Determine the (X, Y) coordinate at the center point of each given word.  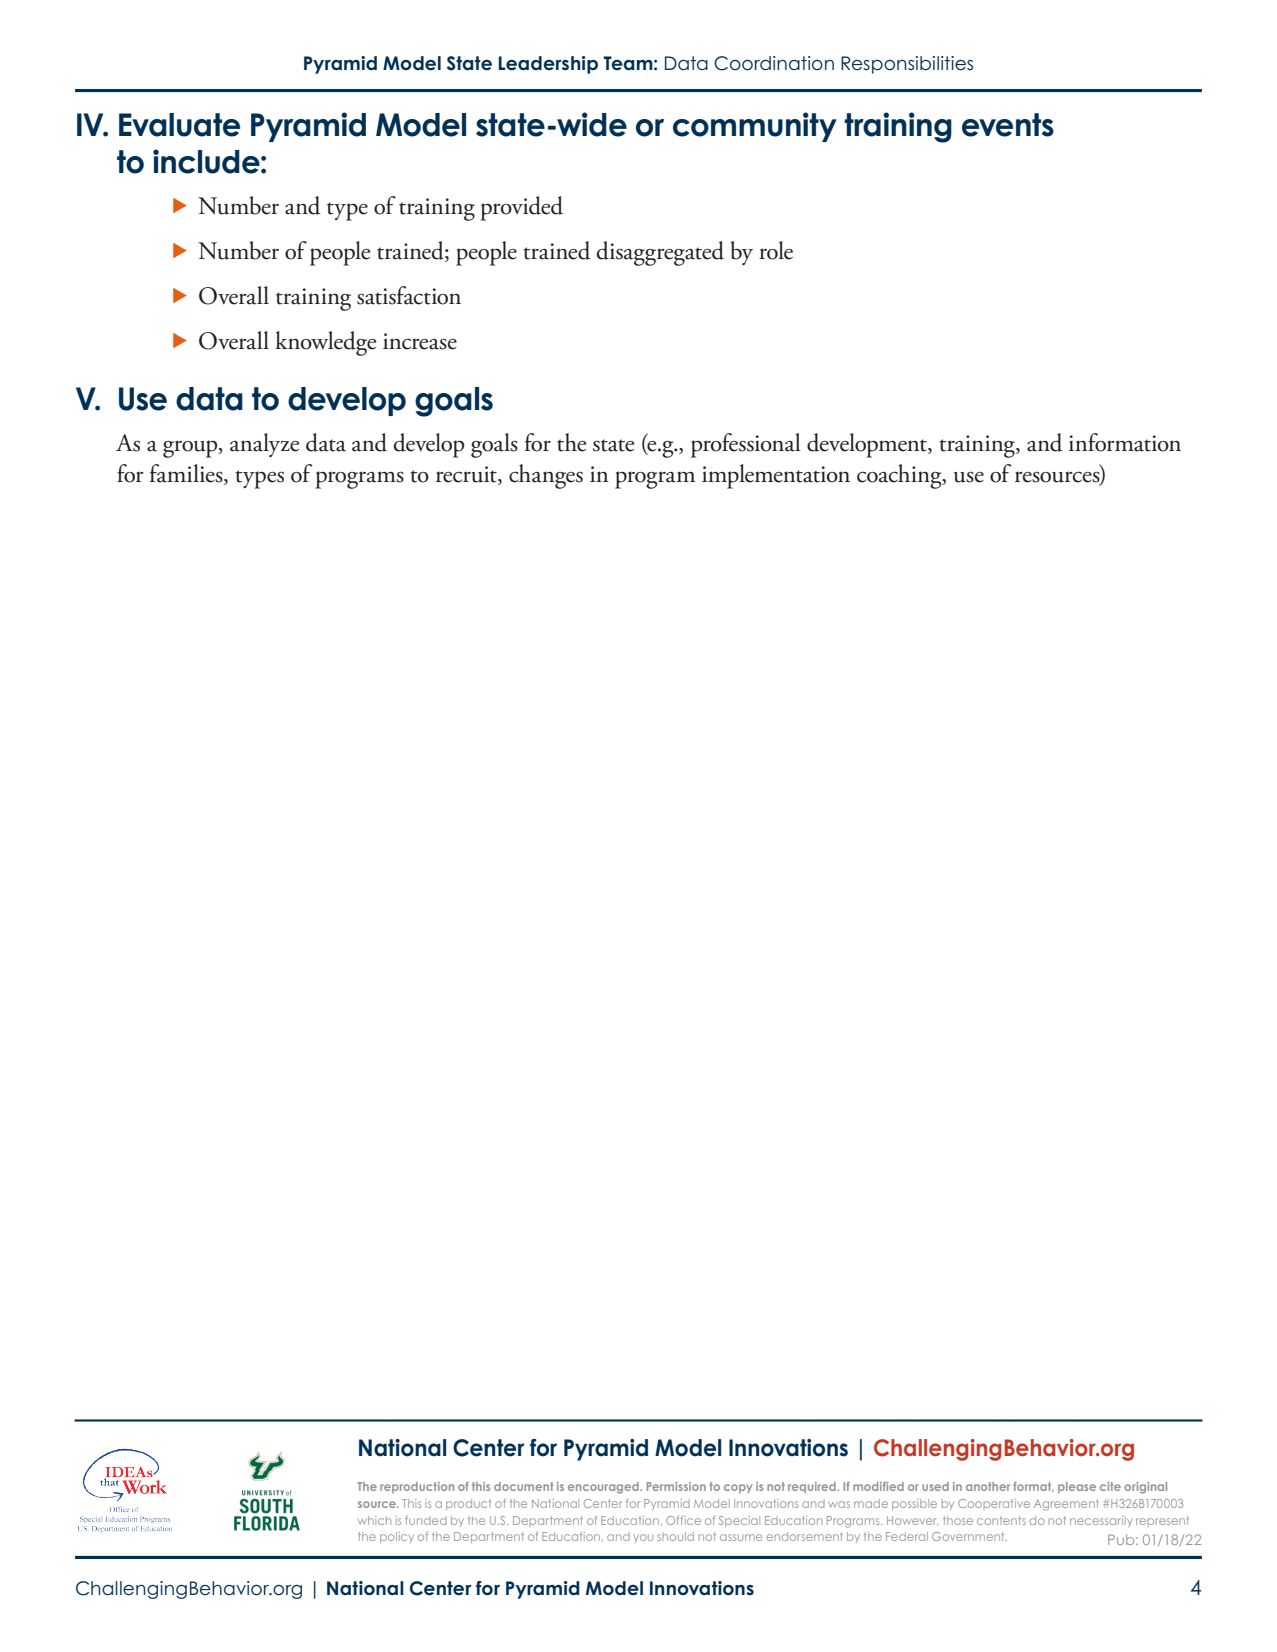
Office (683, 1520)
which (374, 1520)
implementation (776, 476)
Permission (676, 1486)
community (755, 127)
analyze (264, 445)
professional (746, 445)
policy (397, 1537)
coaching (900, 476)
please (1077, 1487)
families (187, 474)
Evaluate (179, 125)
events (1008, 125)
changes (546, 476)
